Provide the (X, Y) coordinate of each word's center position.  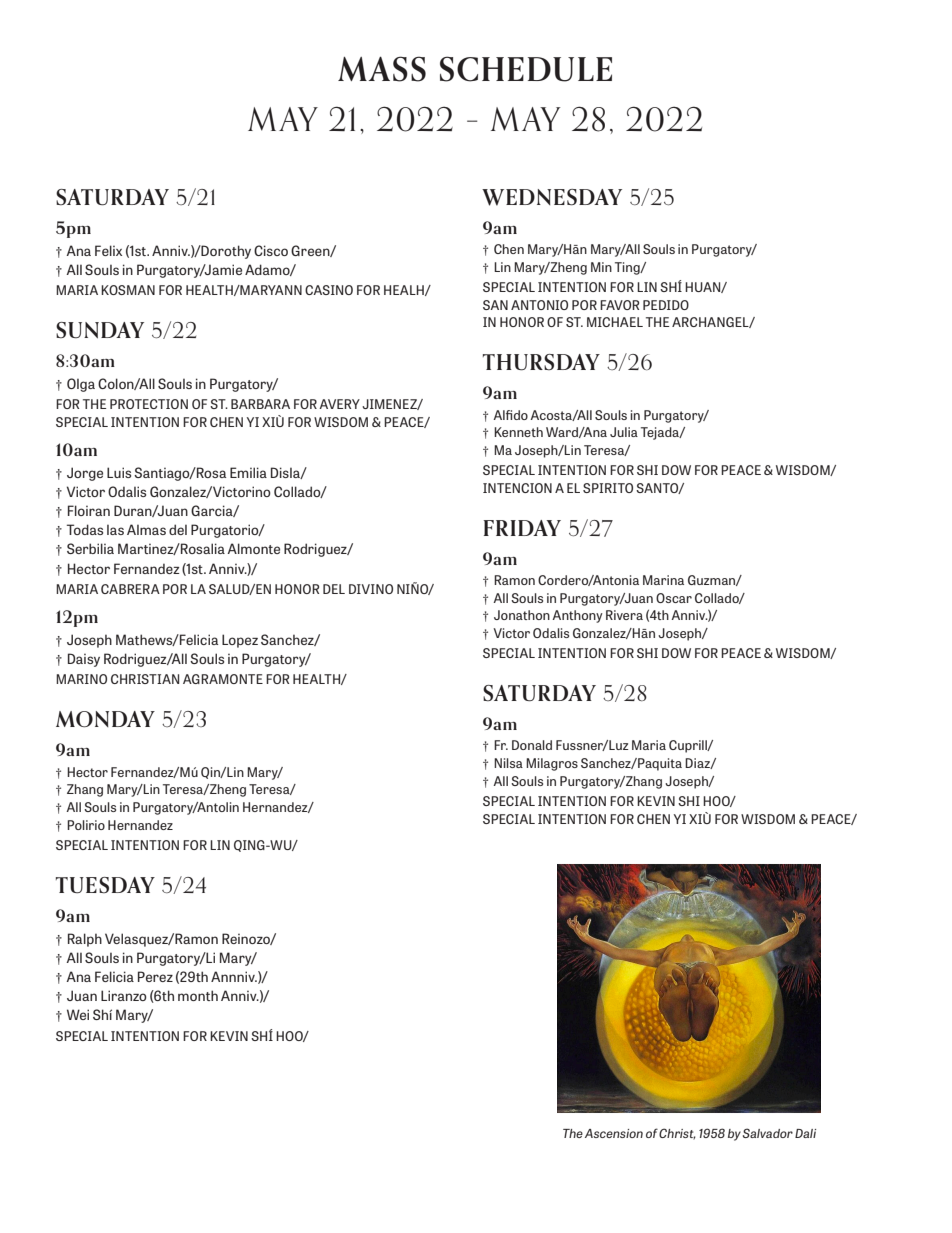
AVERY (339, 404)
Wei (78, 1014)
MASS (382, 69)
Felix (108, 250)
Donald (532, 745)
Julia (624, 432)
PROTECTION (149, 404)
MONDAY (105, 719)
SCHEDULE (526, 69)
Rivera (624, 615)
